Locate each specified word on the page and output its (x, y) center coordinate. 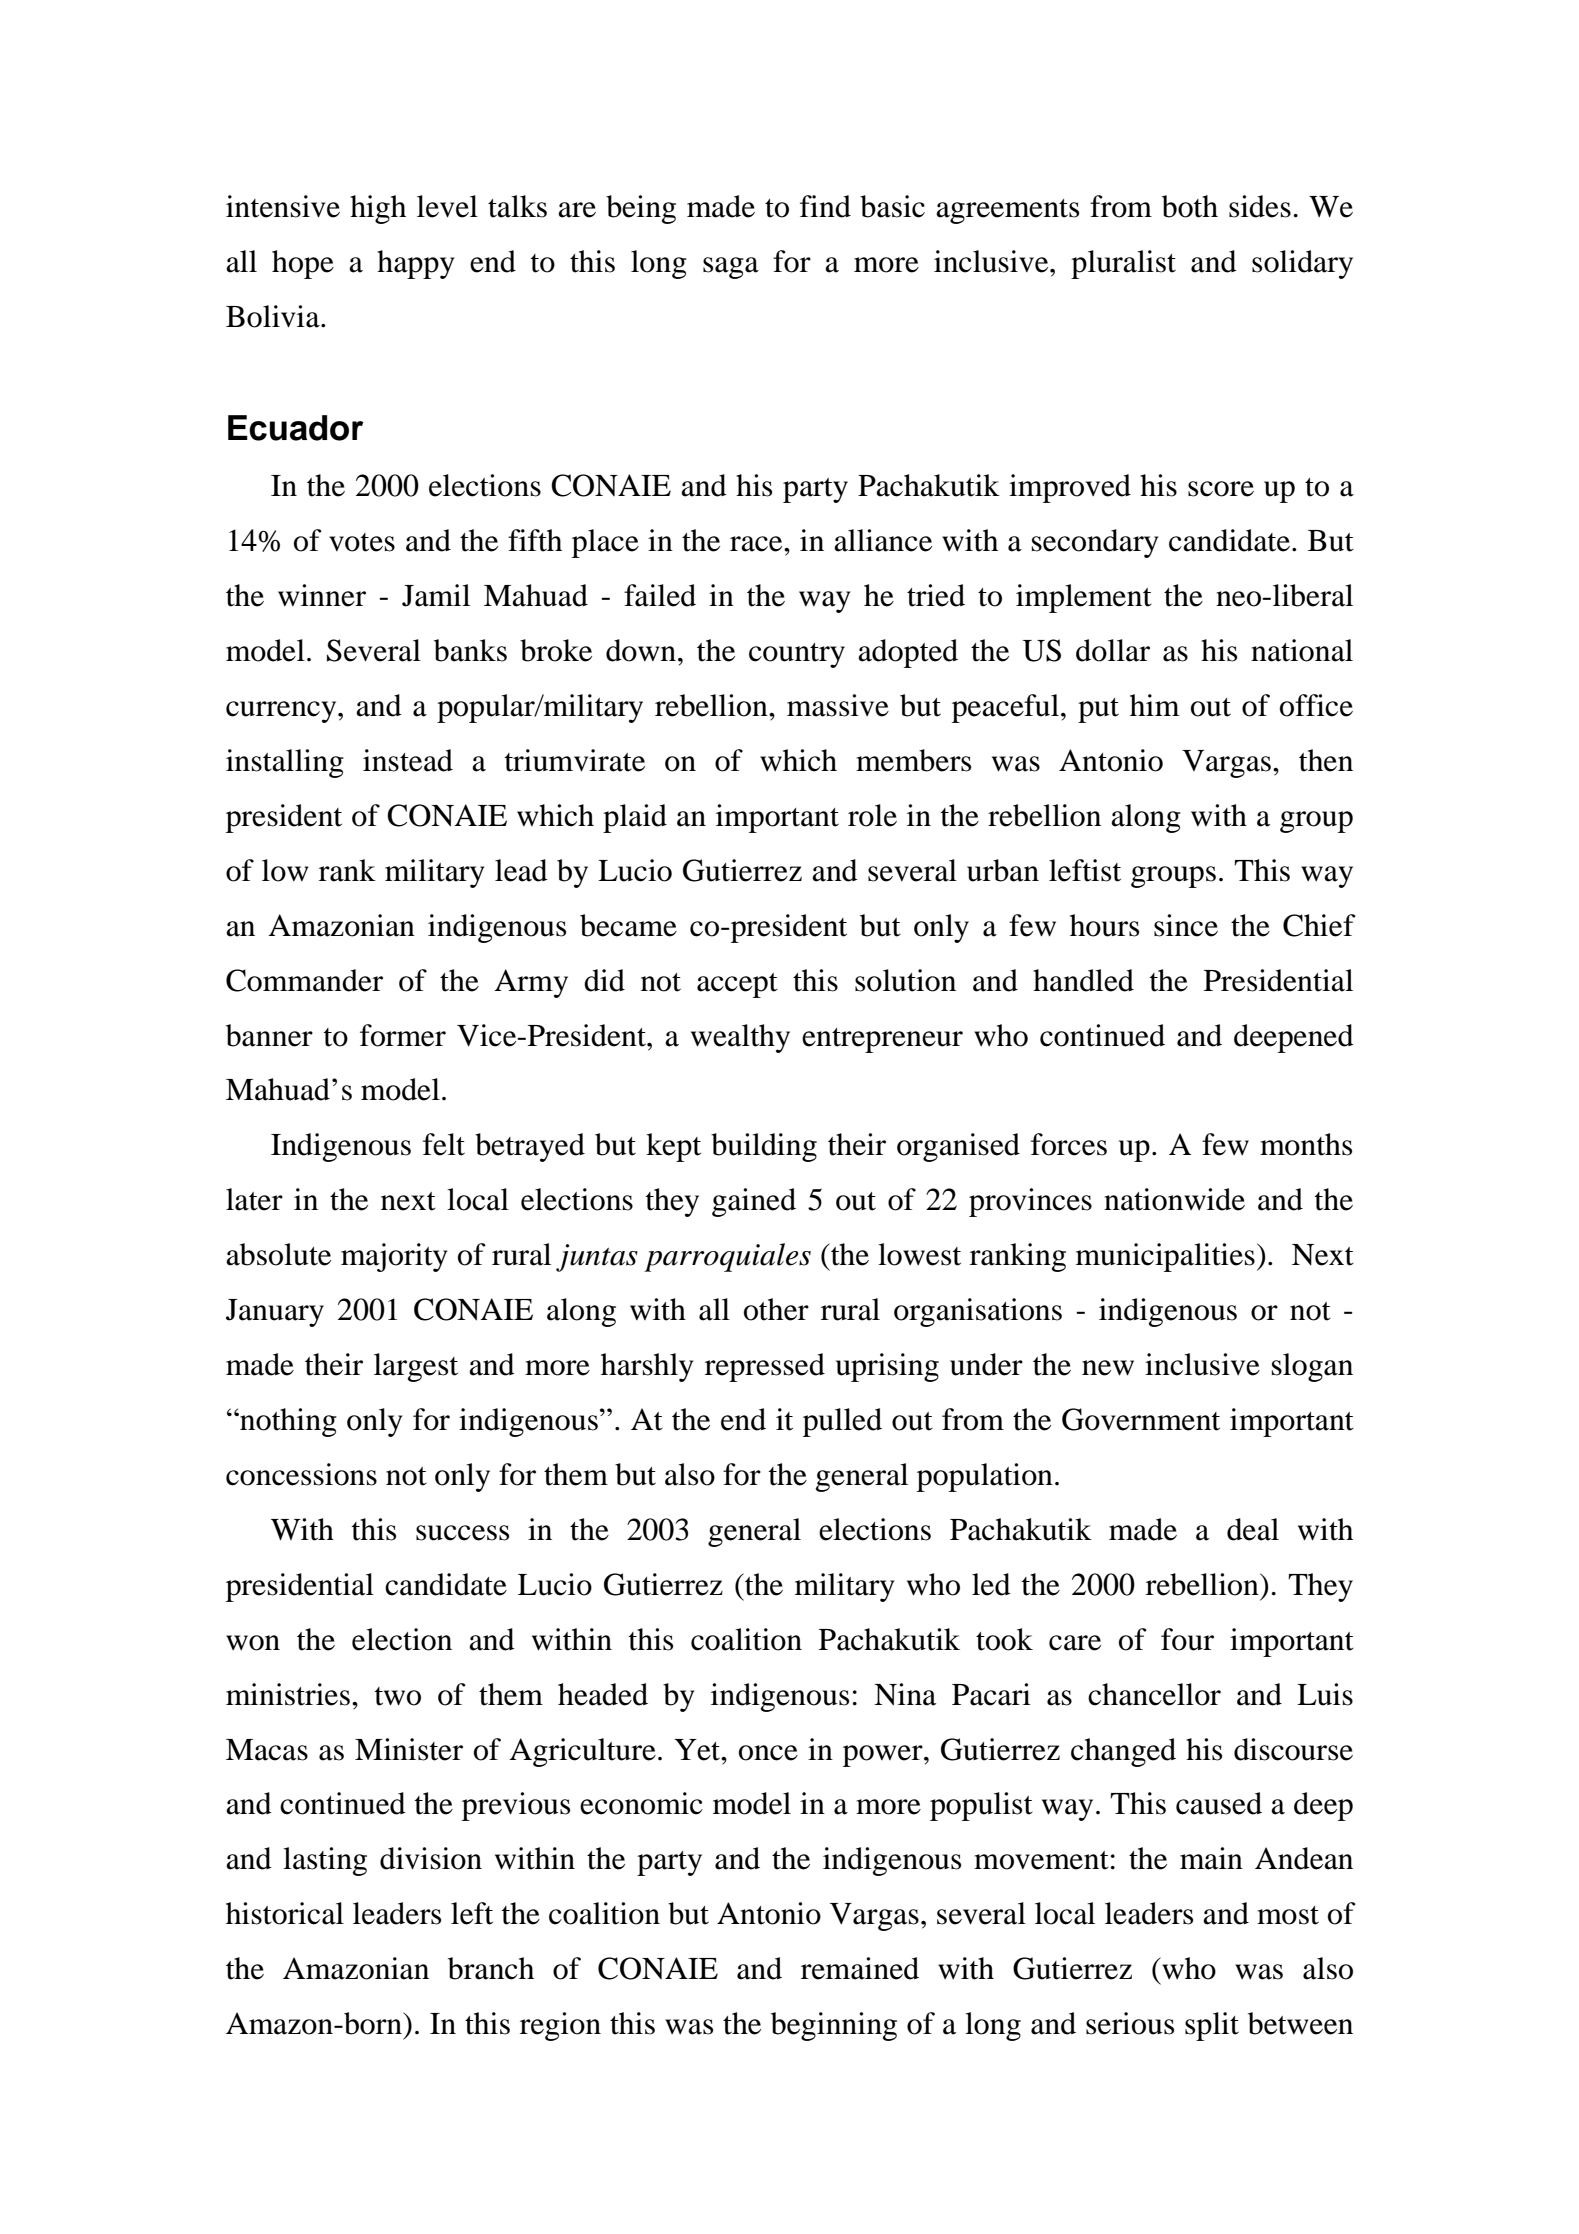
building (764, 1147)
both (1190, 206)
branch (491, 1968)
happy (415, 264)
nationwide (1174, 1199)
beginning (834, 2026)
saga (731, 268)
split (1212, 2026)
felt (444, 1144)
